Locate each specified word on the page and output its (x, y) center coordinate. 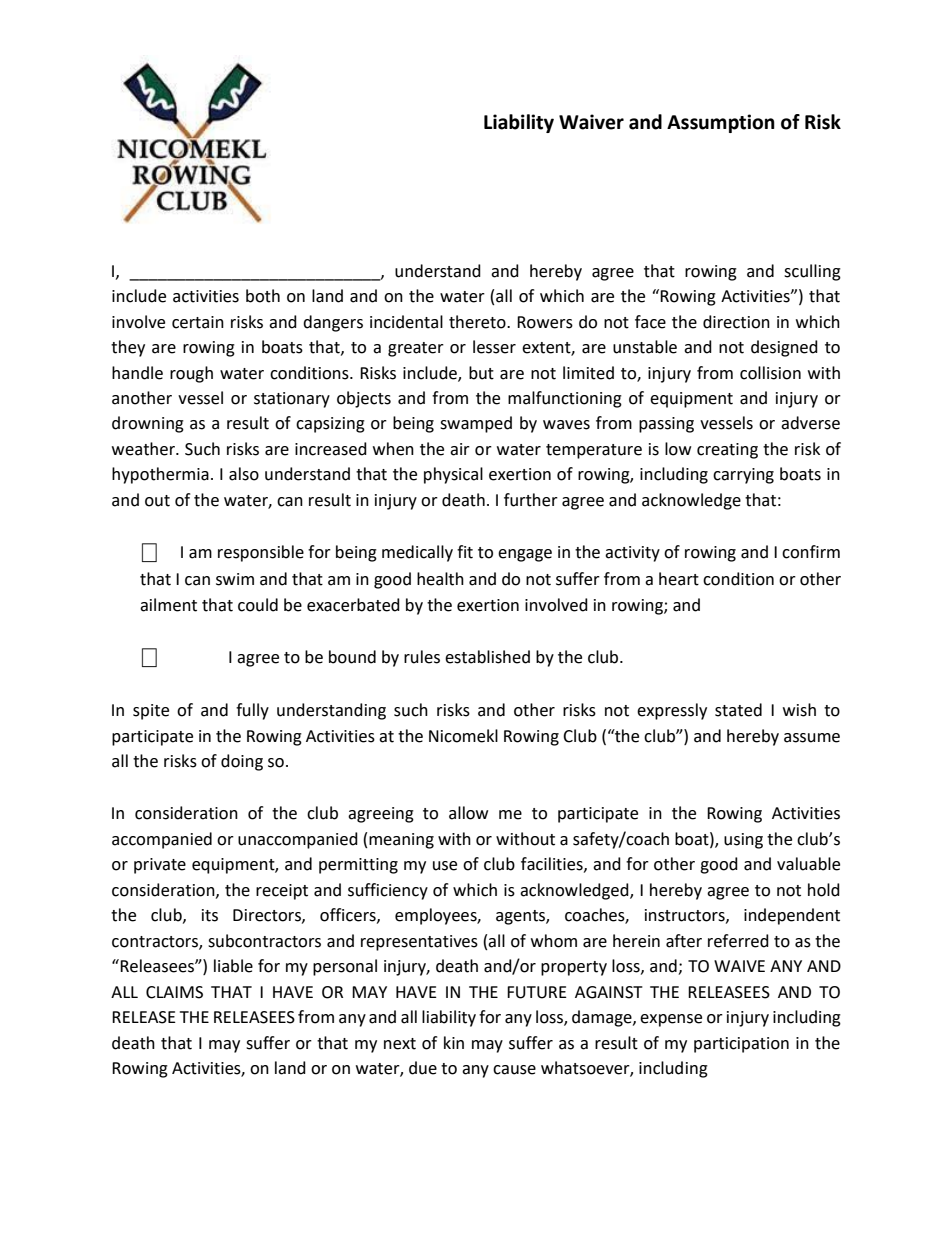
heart (679, 579)
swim (235, 579)
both (263, 296)
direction (736, 322)
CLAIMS (174, 992)
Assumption (721, 123)
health (440, 579)
